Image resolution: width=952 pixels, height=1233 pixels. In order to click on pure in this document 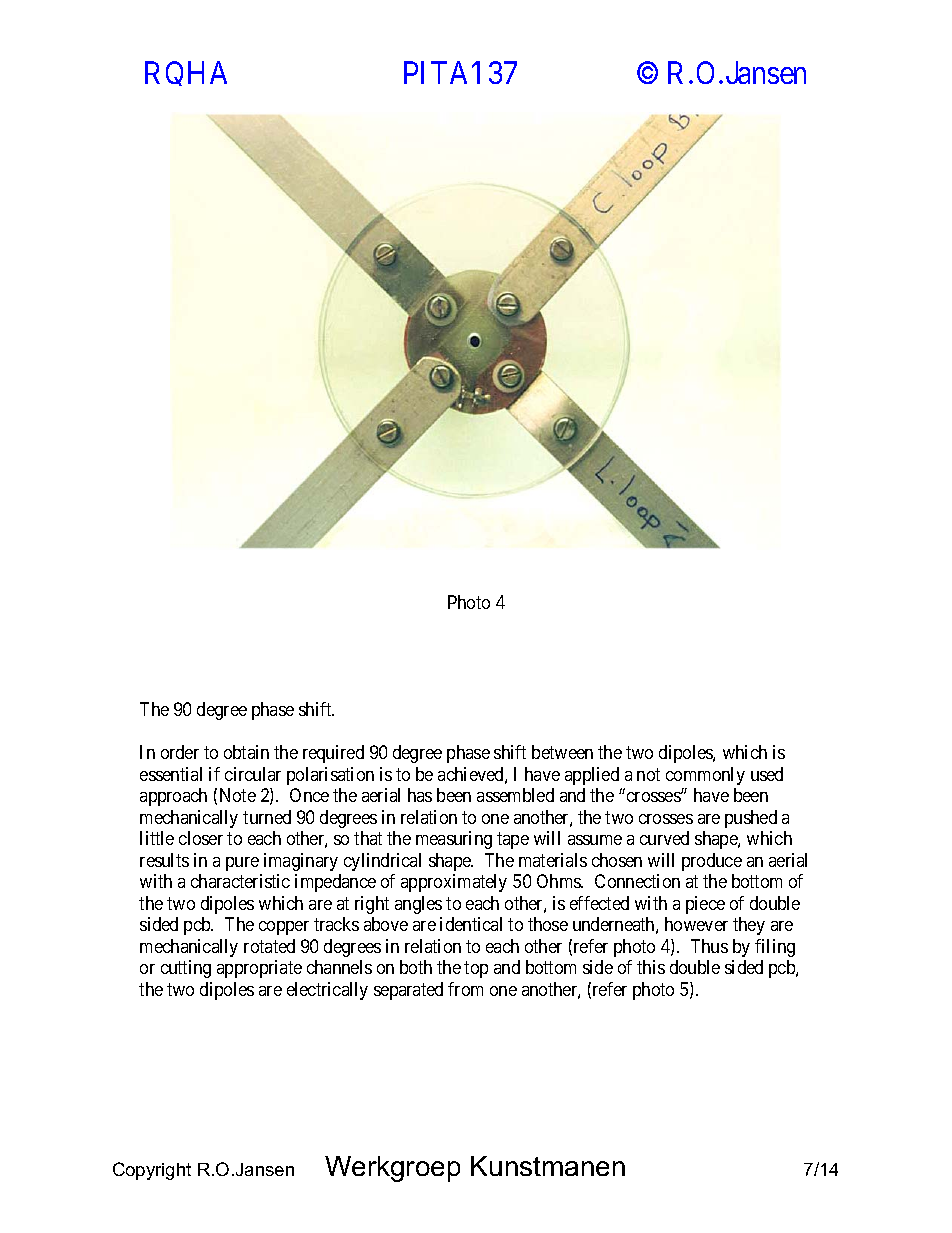, I will do `click(242, 864)`.
